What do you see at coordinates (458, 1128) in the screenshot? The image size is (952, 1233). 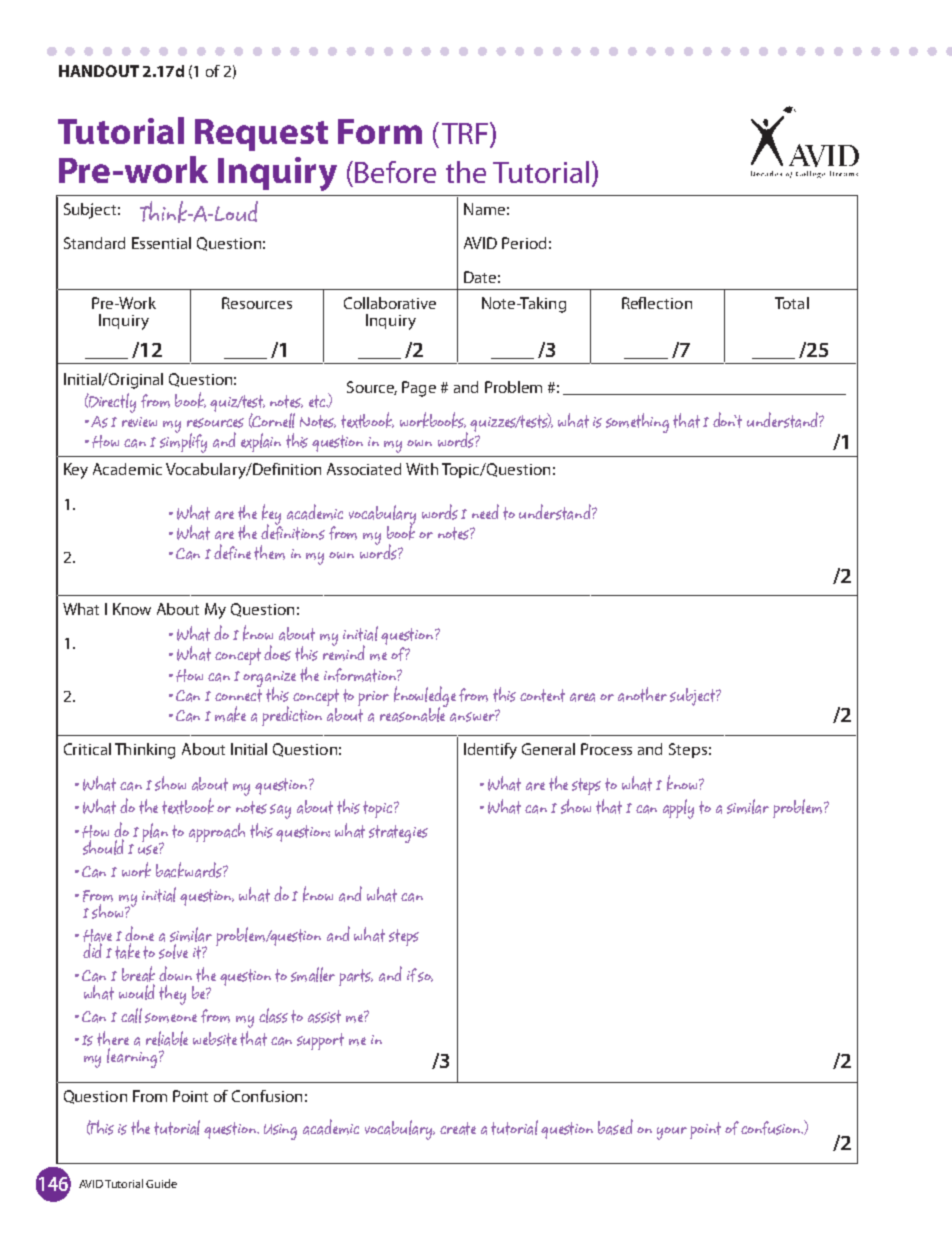 I see `create` at bounding box center [458, 1128].
